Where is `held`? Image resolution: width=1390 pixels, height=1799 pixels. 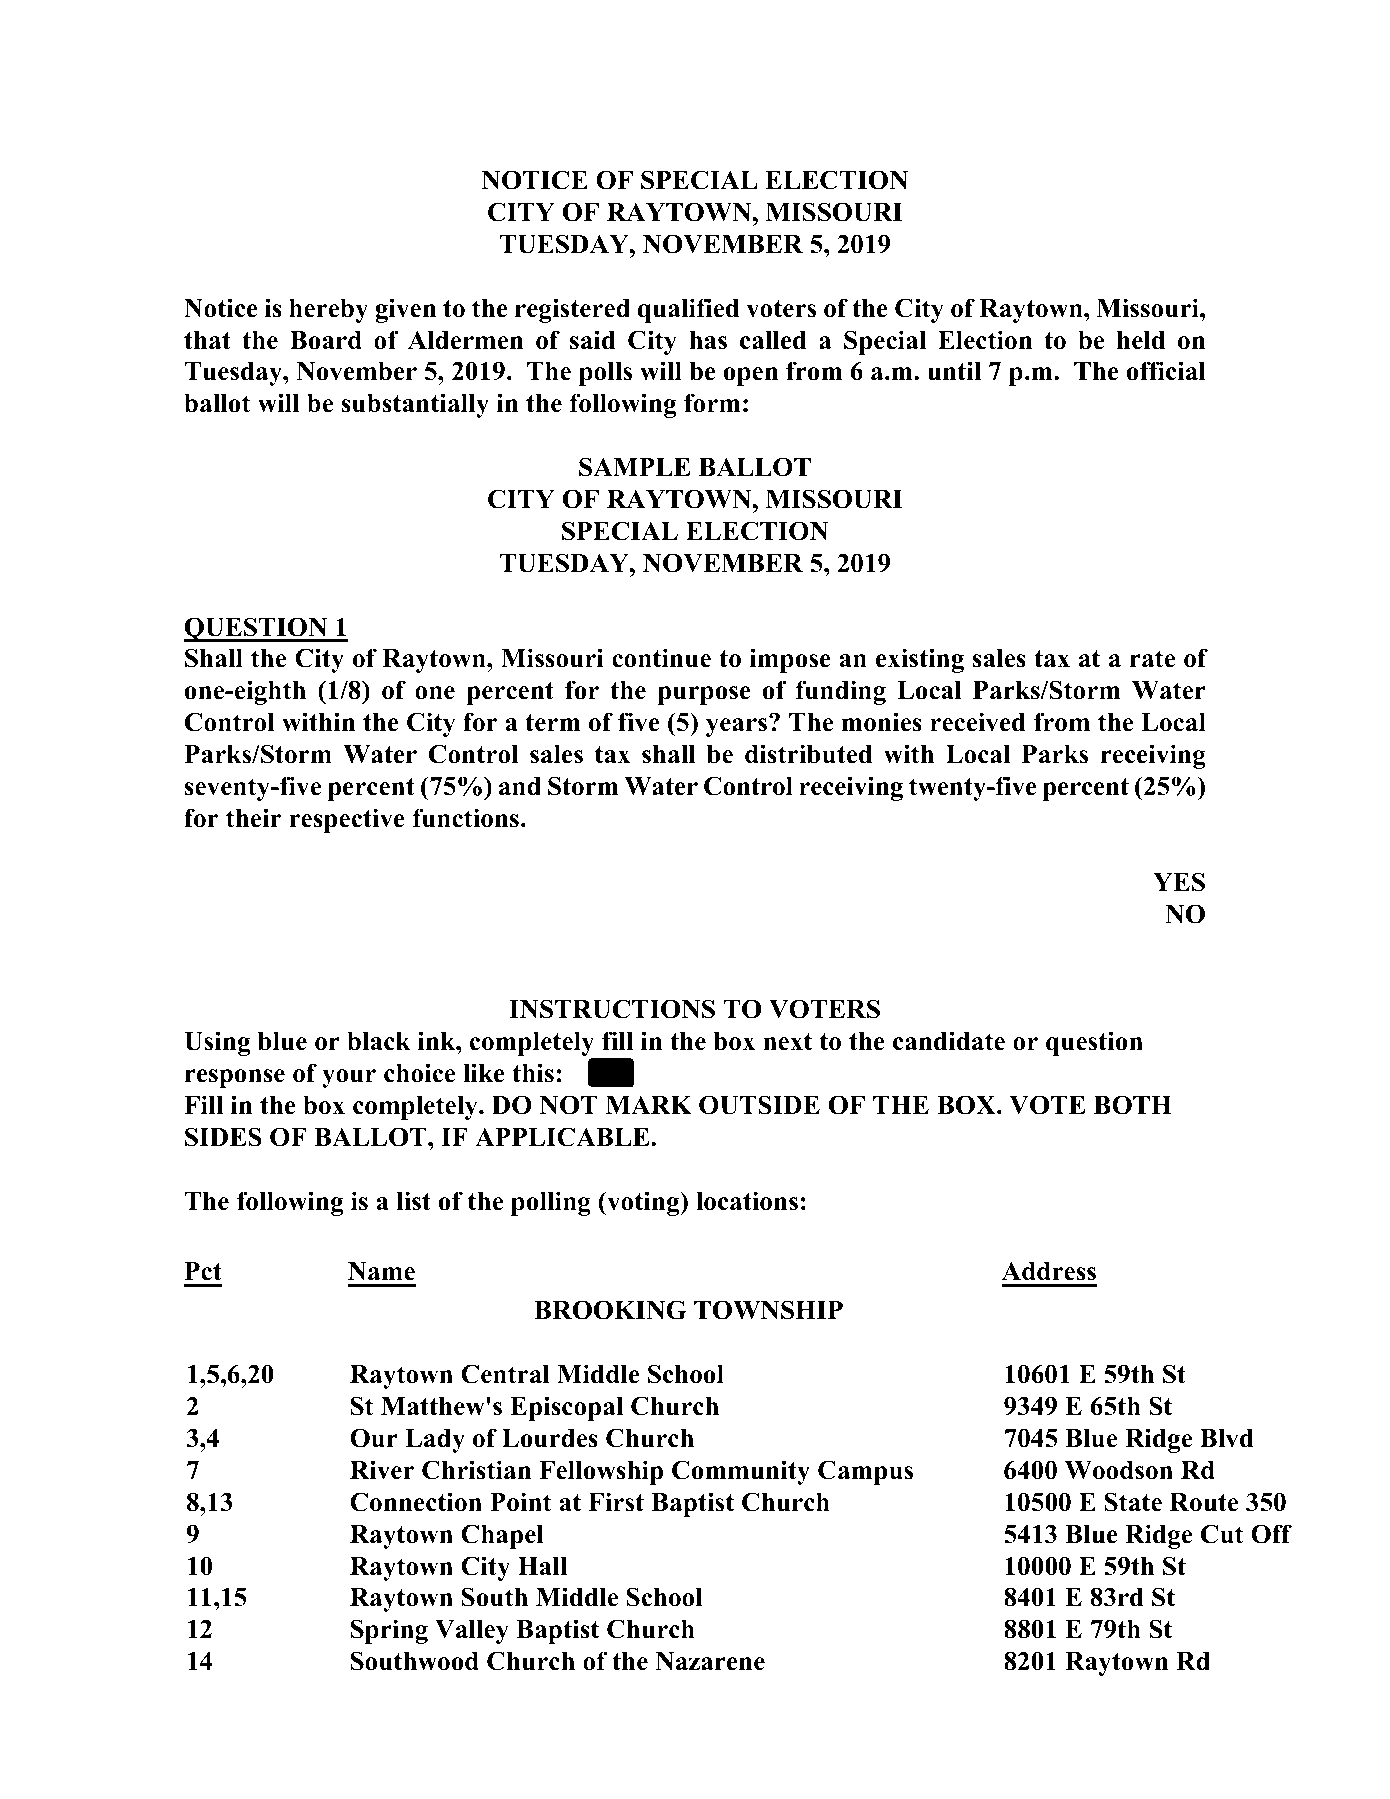 held is located at coordinates (1141, 340).
